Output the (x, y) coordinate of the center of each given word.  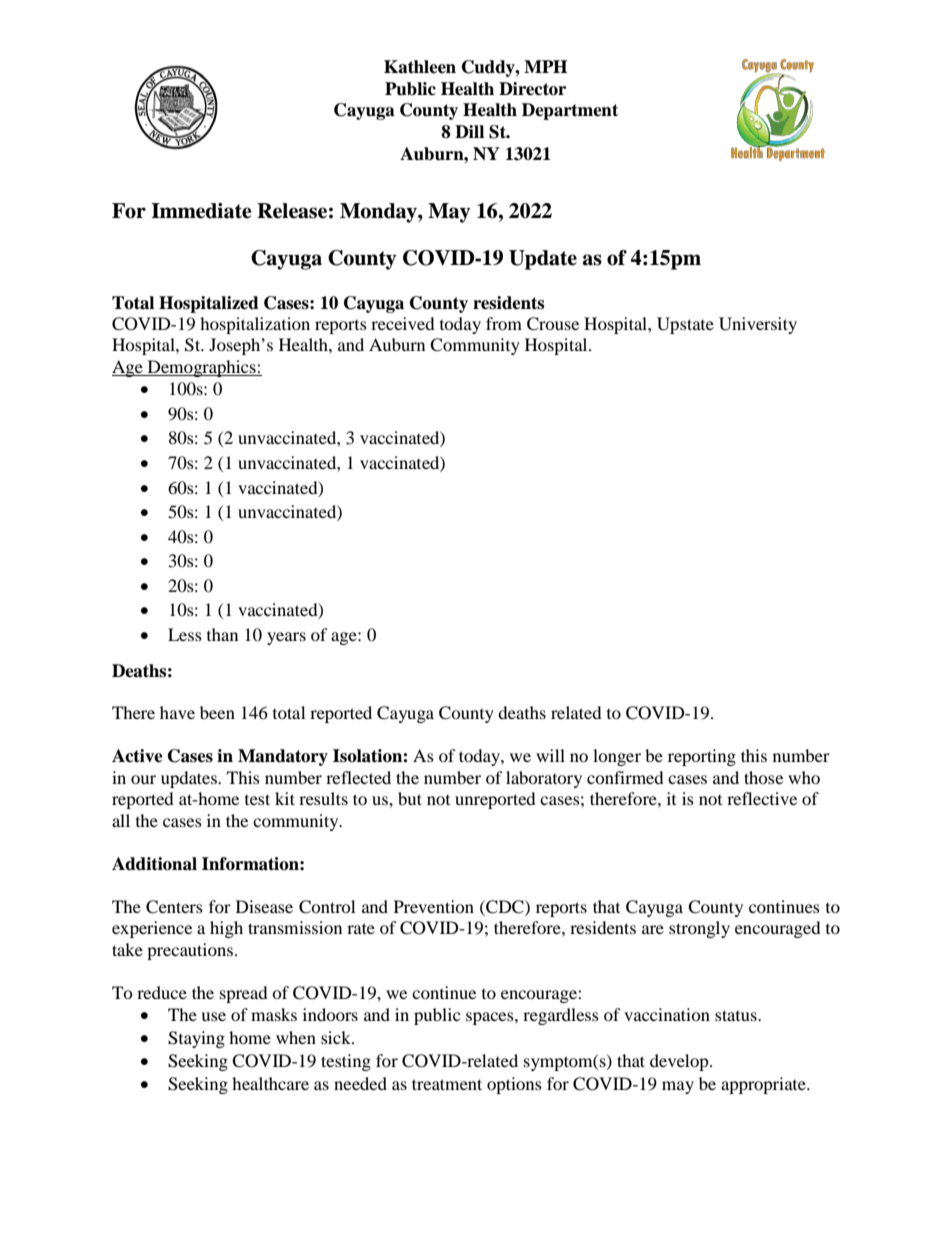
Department (570, 111)
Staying (196, 1039)
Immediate (201, 211)
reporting (702, 757)
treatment (447, 1084)
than (222, 634)
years (286, 638)
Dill (469, 131)
